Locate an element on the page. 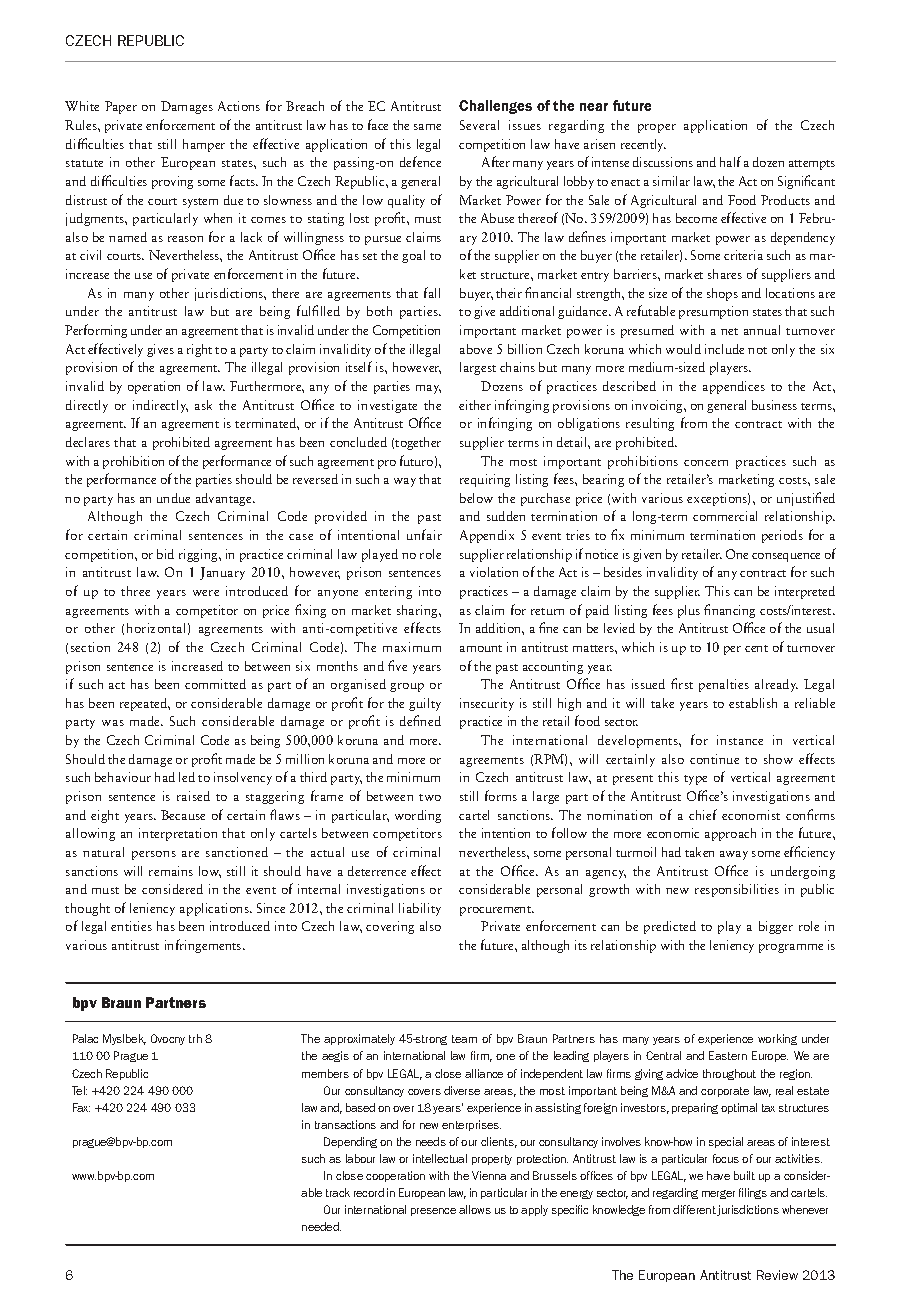 Image resolution: width=924 pixels, height=1308 pixels. same is located at coordinates (427, 127).
